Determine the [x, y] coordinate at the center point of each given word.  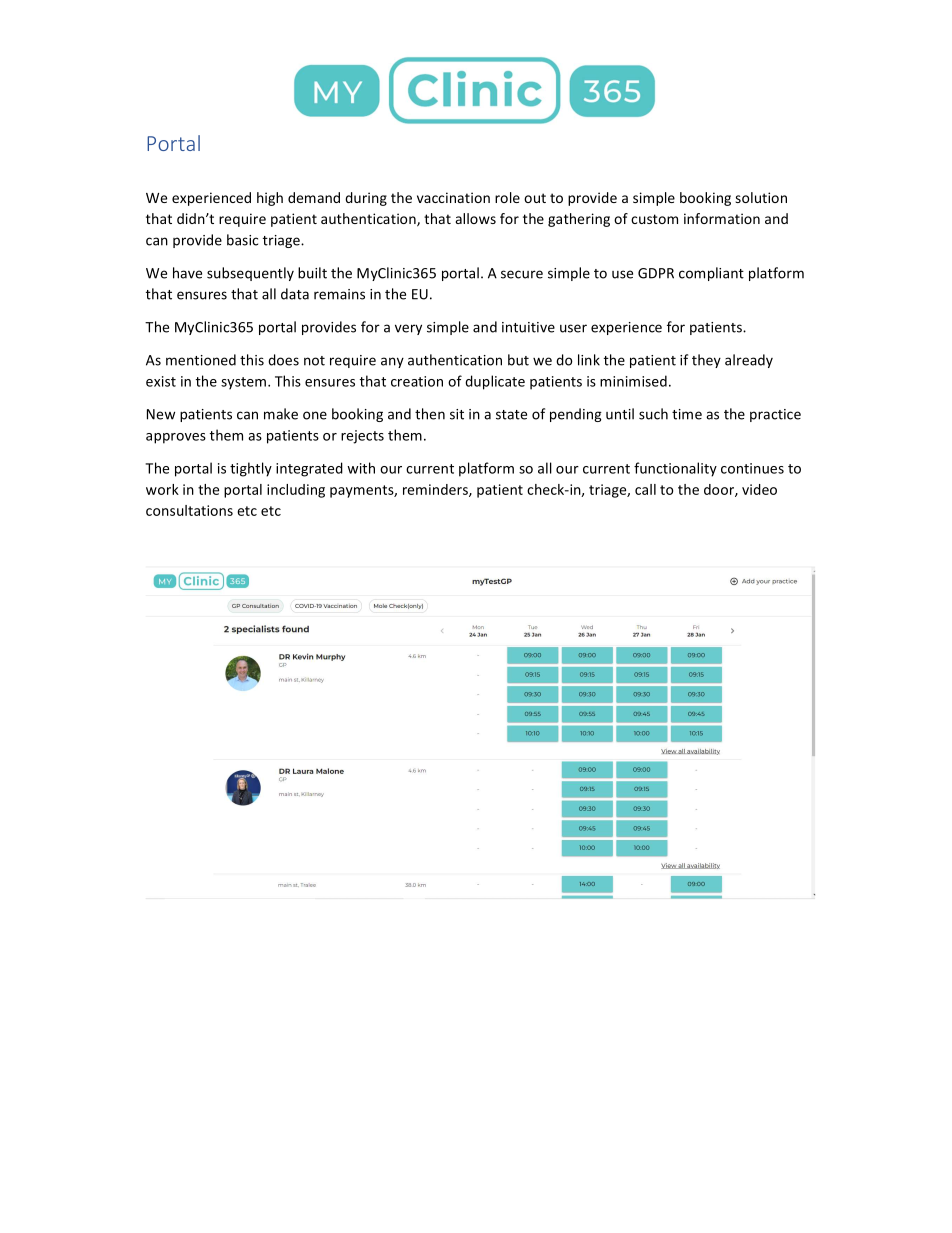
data [295, 294]
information [722, 218]
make [281, 414]
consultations [189, 510]
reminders [436, 490]
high [270, 199]
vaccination [453, 197]
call [645, 489]
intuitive [528, 327]
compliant [711, 274]
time [687, 414]
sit [457, 414]
